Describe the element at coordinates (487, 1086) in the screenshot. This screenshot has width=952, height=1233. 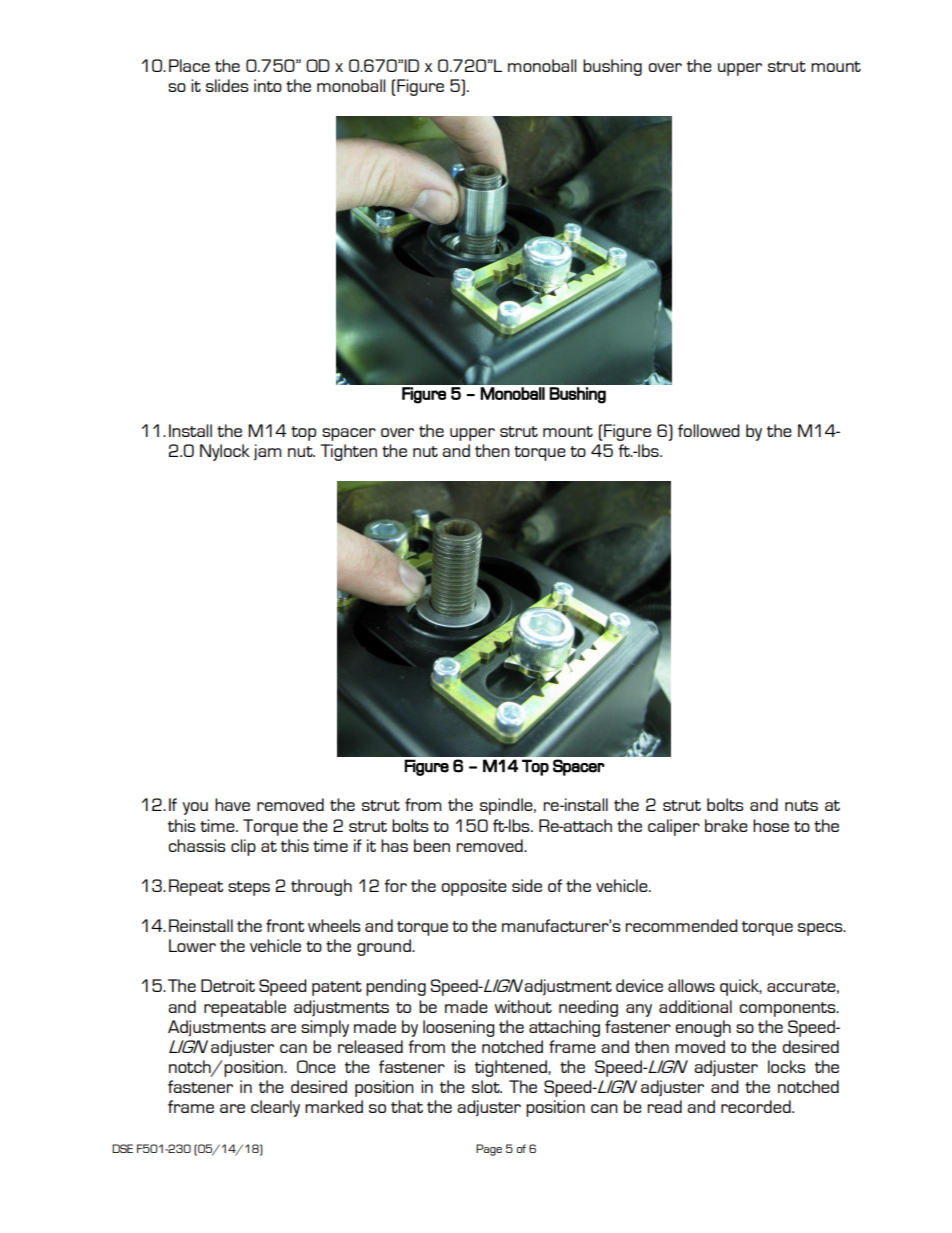
I see `slot` at that location.
